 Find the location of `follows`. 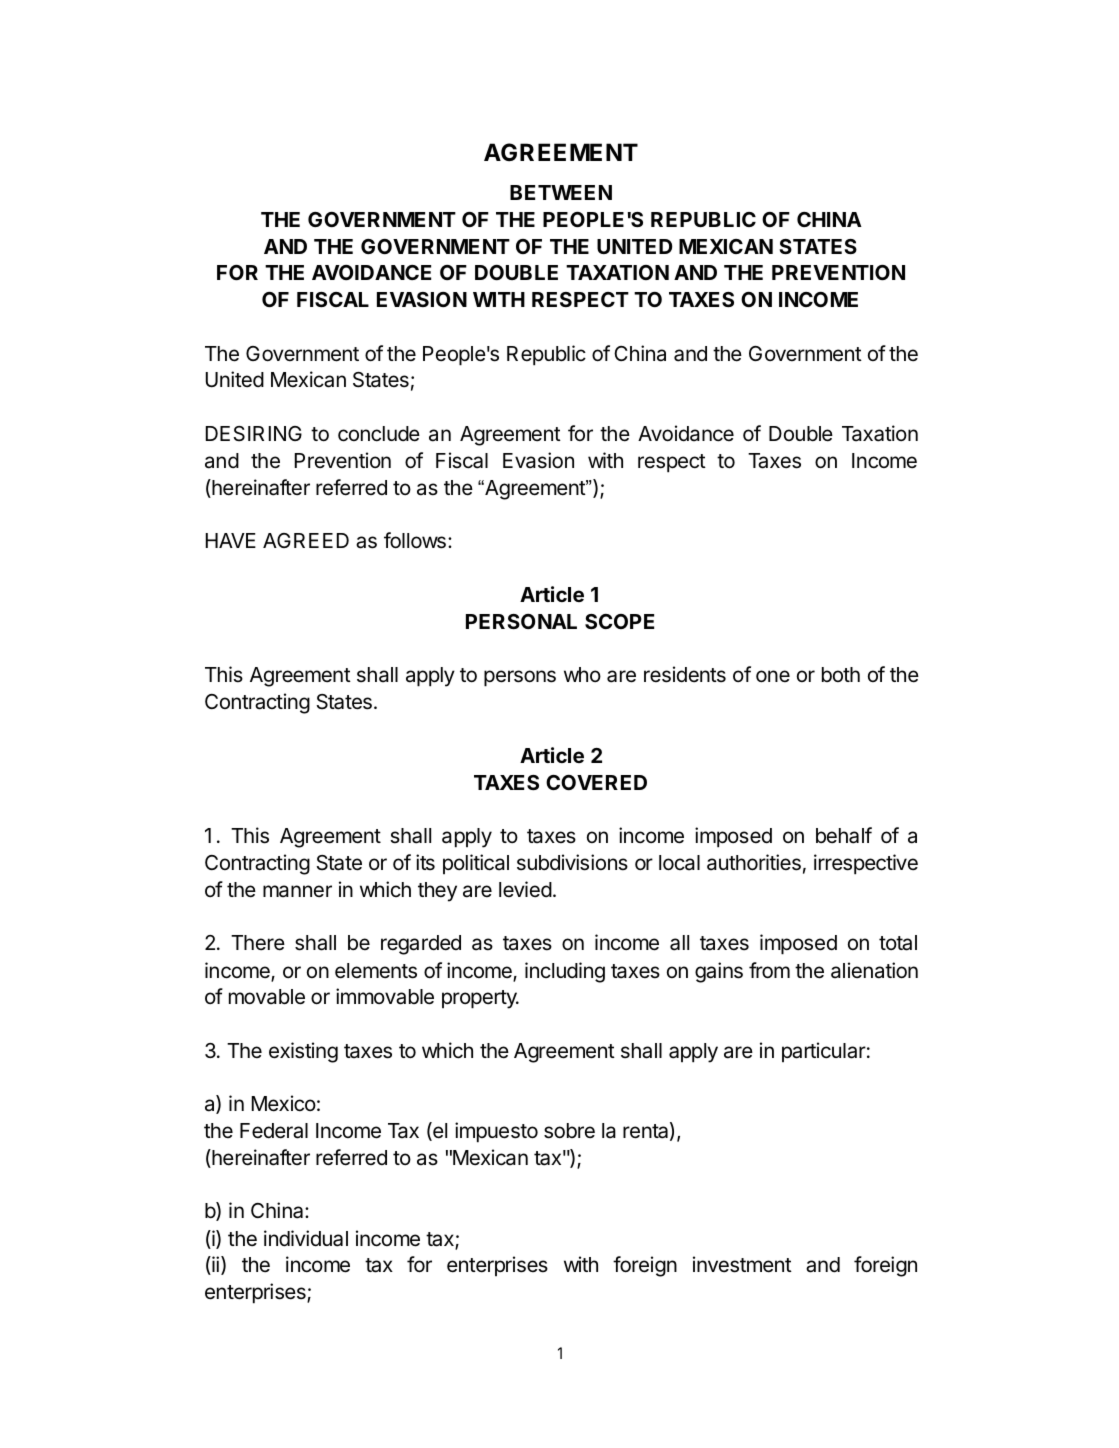

follows is located at coordinates (415, 540).
